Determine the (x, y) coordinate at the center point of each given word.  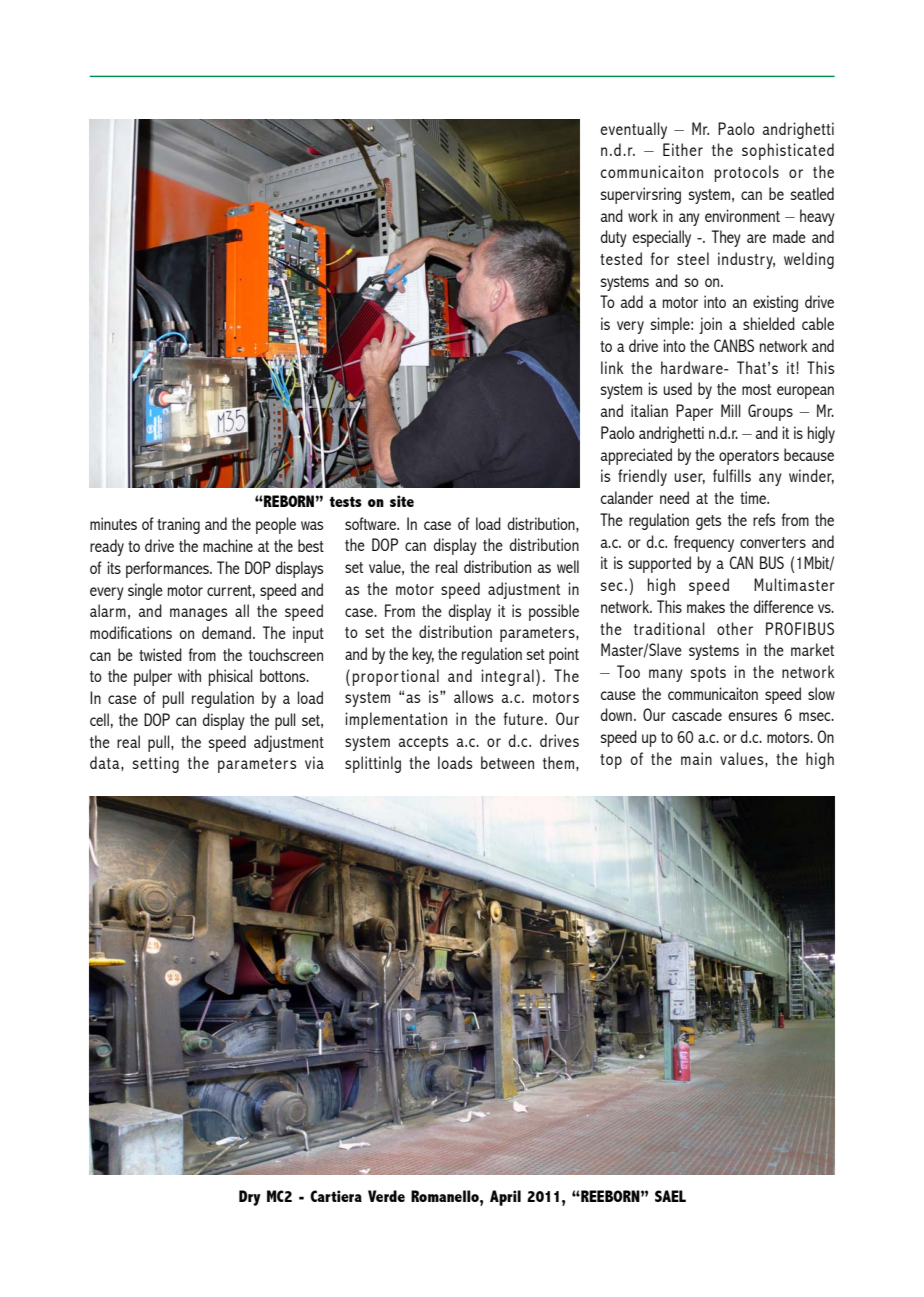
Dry (250, 1198)
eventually (633, 130)
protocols (747, 173)
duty (613, 238)
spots (708, 674)
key (423, 655)
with (189, 675)
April (505, 1198)
